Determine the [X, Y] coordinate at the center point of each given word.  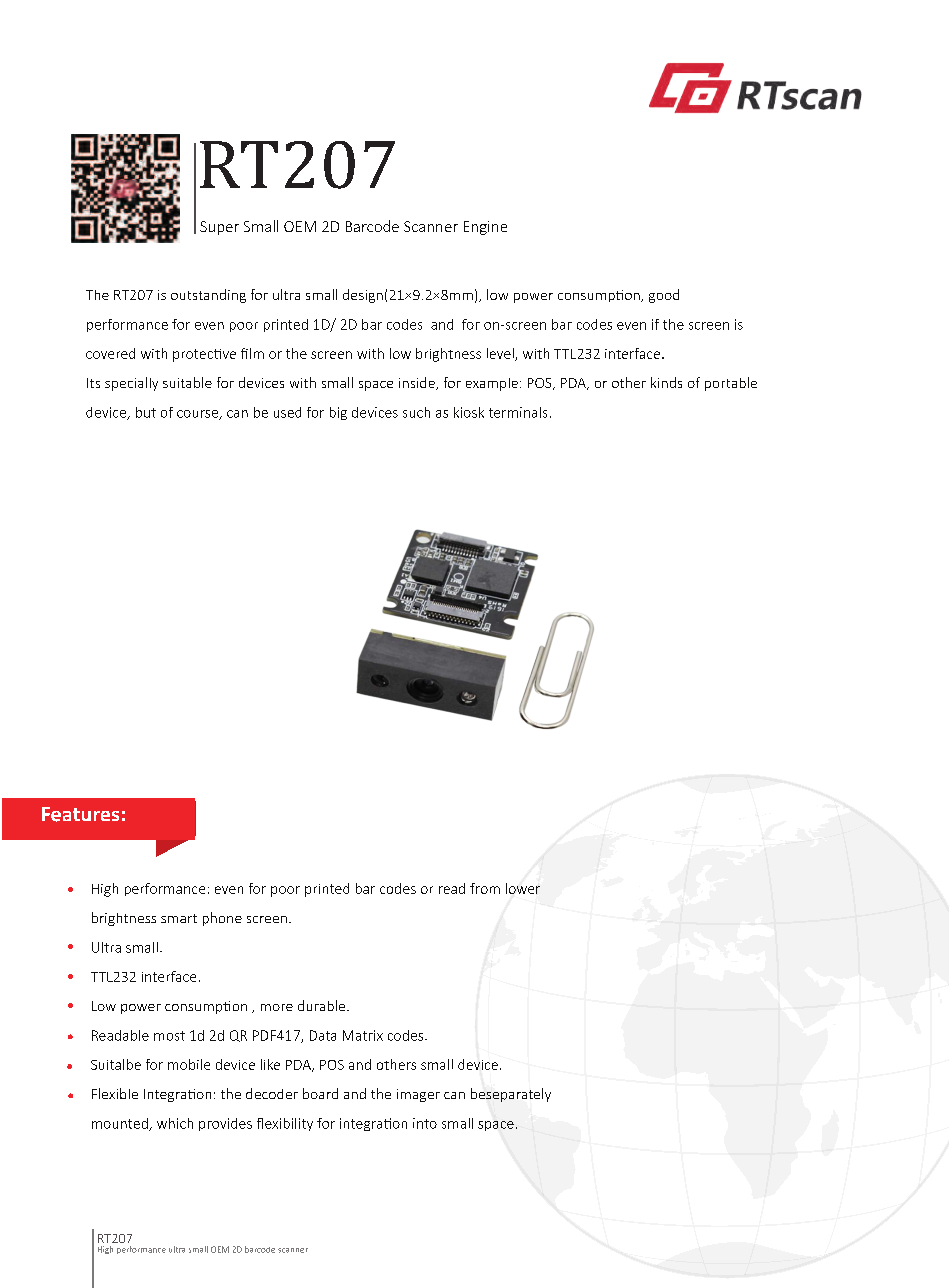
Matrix [363, 1035]
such [416, 412]
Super [219, 228]
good [664, 296]
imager [418, 1095]
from [485, 888]
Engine [485, 228]
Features [80, 814]
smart [179, 918]
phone [222, 919]
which [175, 1123]
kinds [666, 382]
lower [523, 888]
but [146, 412]
